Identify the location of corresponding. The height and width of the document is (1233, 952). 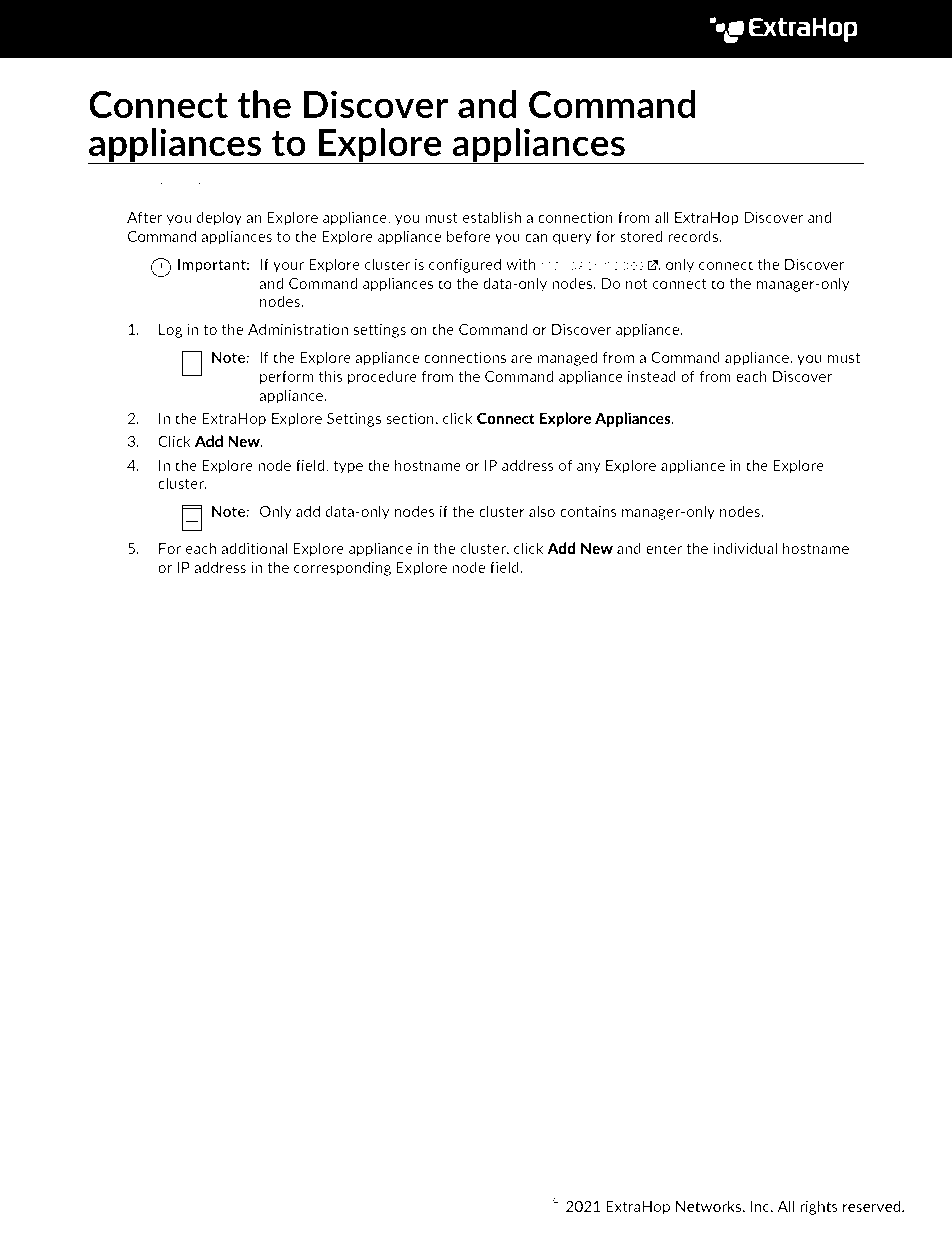
(342, 568).
